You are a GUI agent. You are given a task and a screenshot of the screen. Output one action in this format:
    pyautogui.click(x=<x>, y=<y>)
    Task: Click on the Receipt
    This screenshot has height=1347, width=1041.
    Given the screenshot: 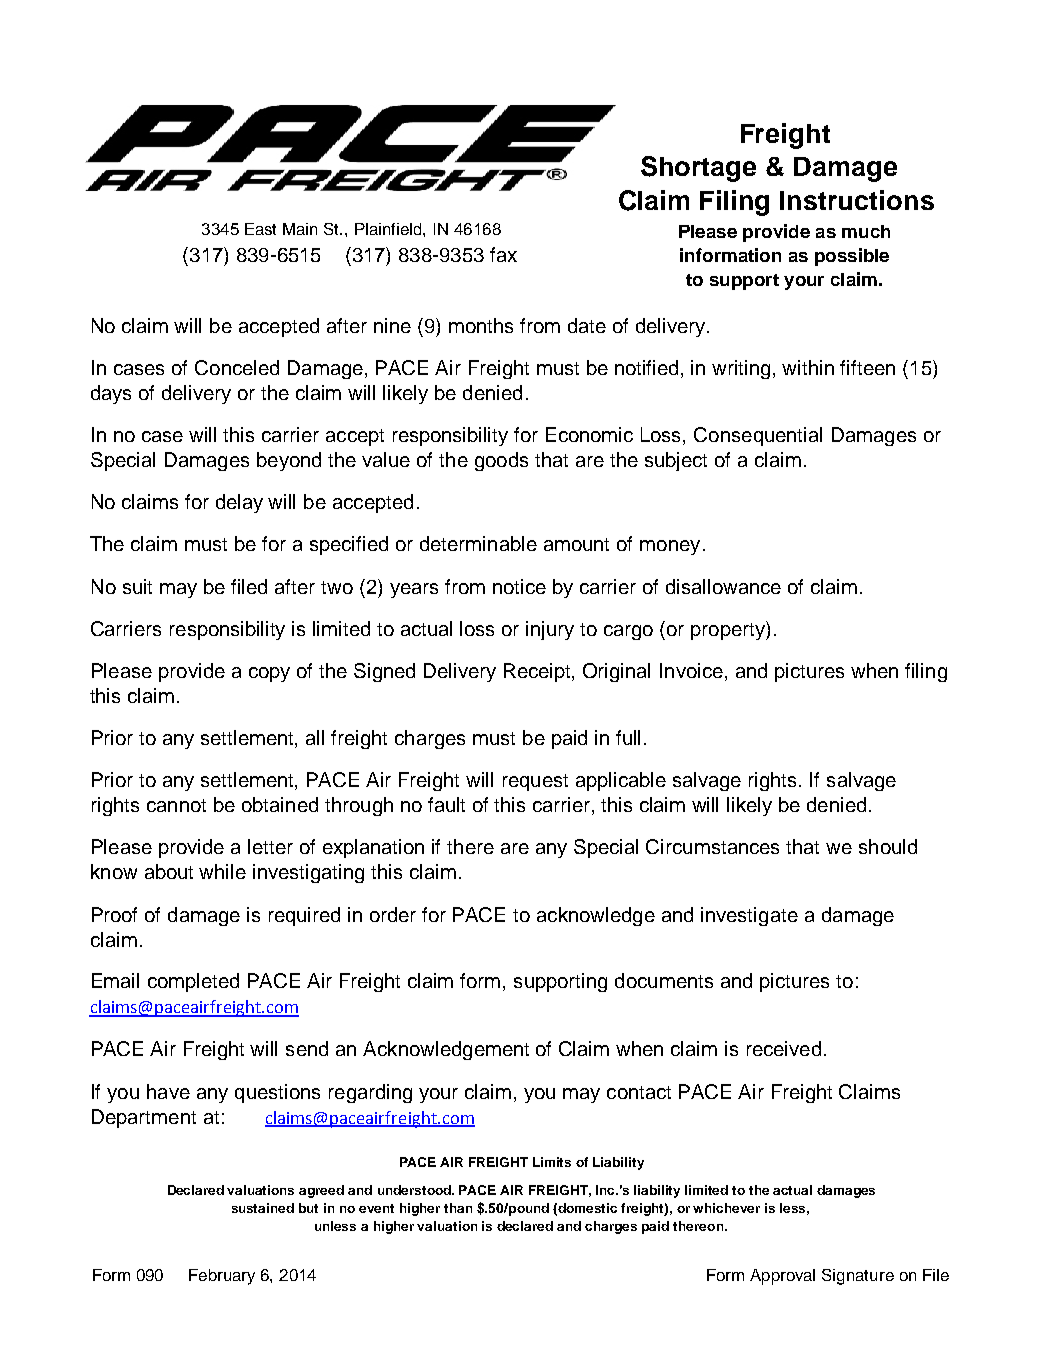 What is the action you would take?
    pyautogui.click(x=538, y=672)
